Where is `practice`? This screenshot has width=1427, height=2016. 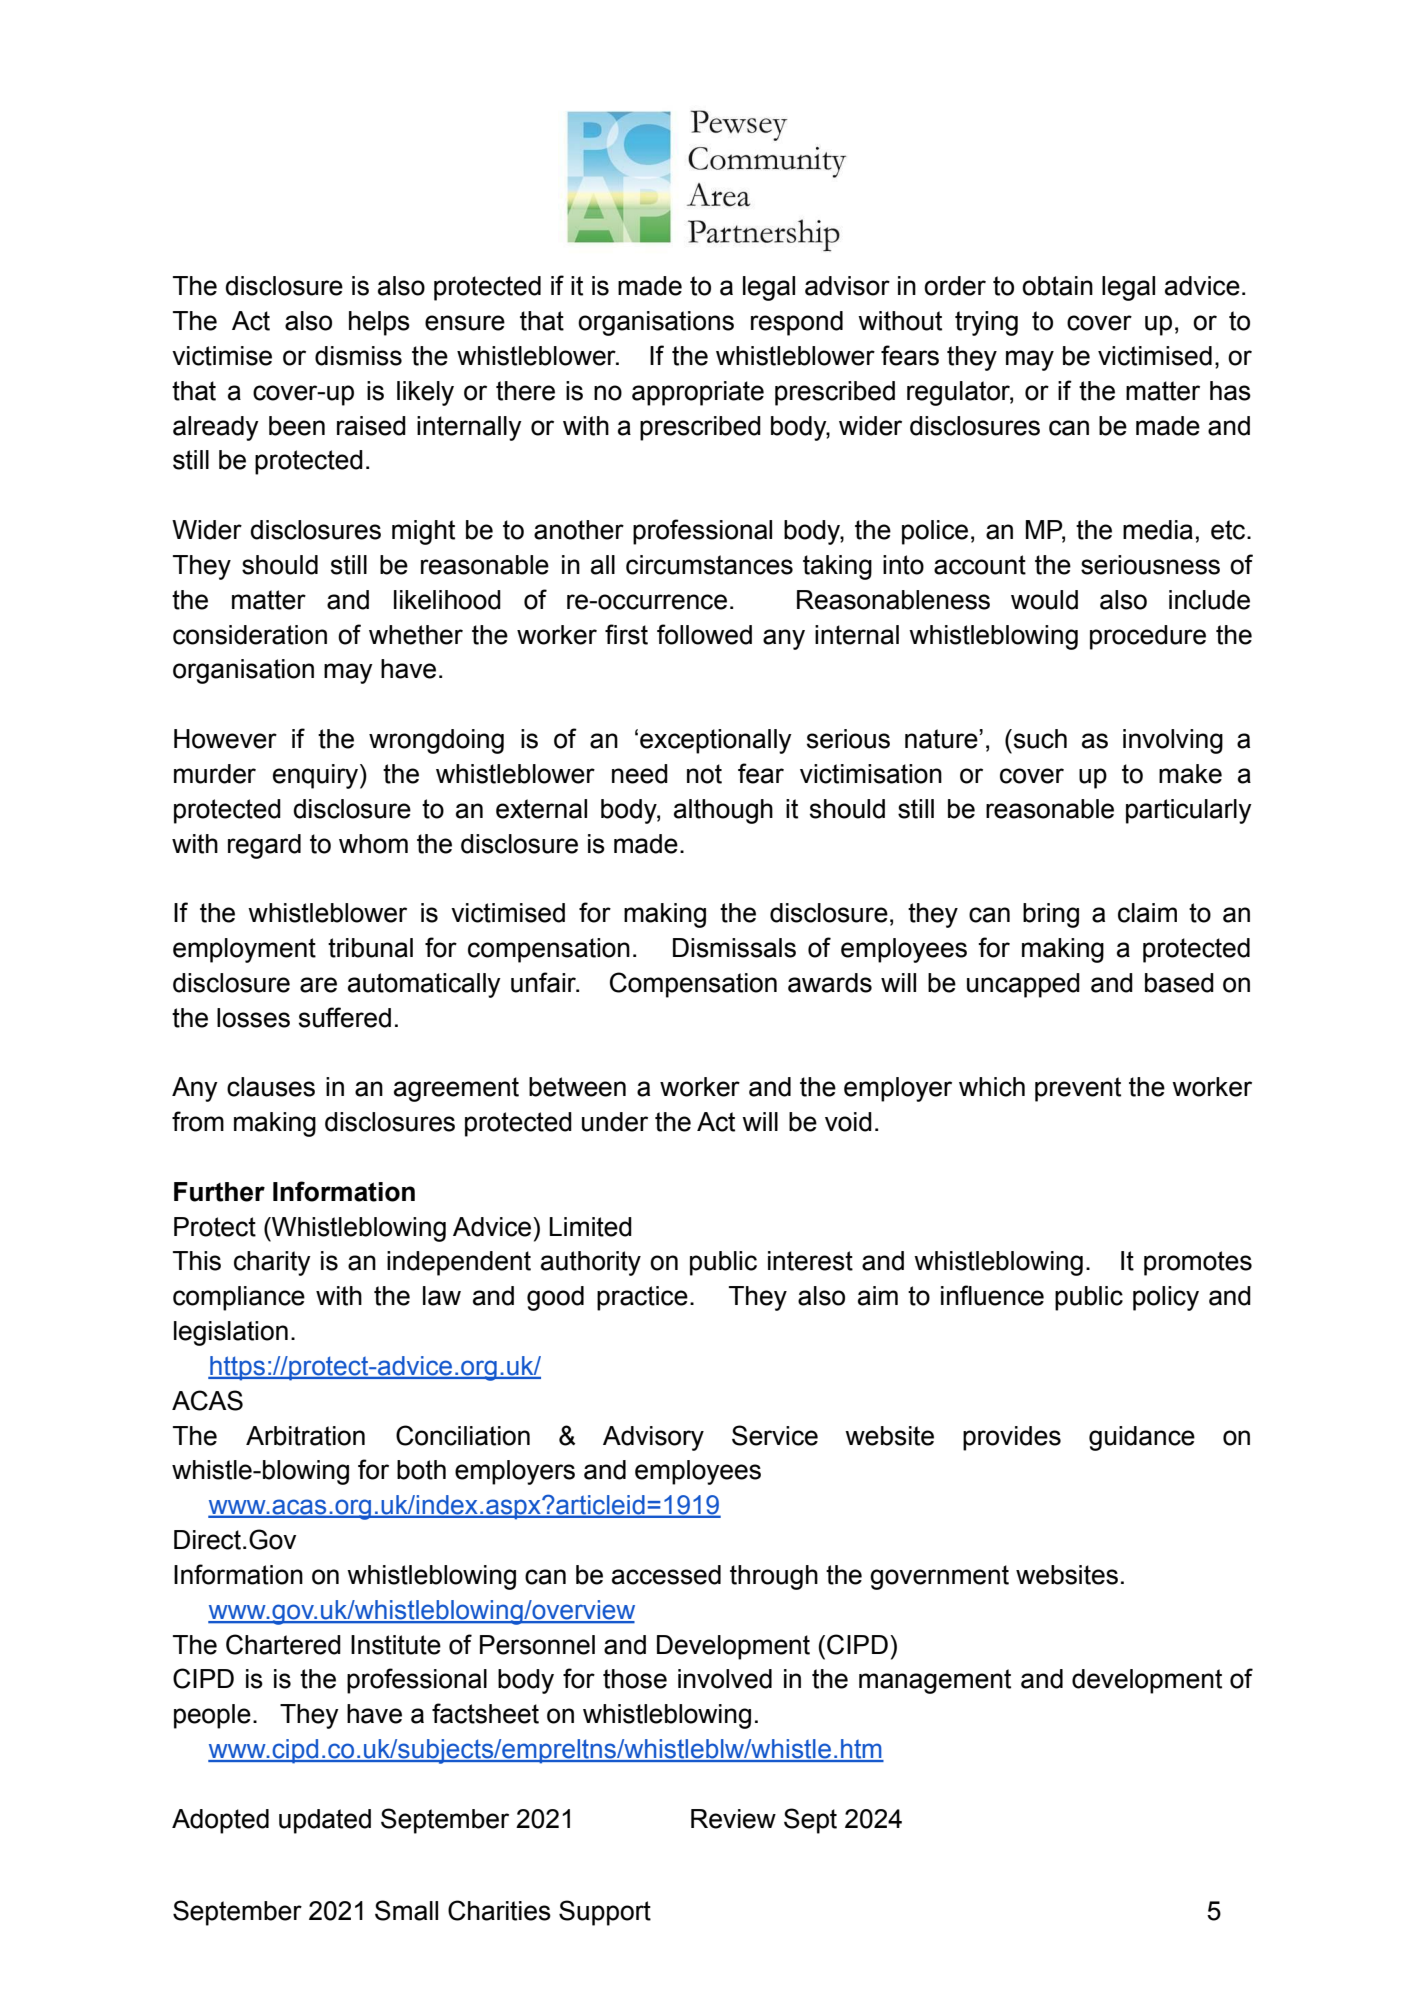 practice is located at coordinates (642, 1298).
